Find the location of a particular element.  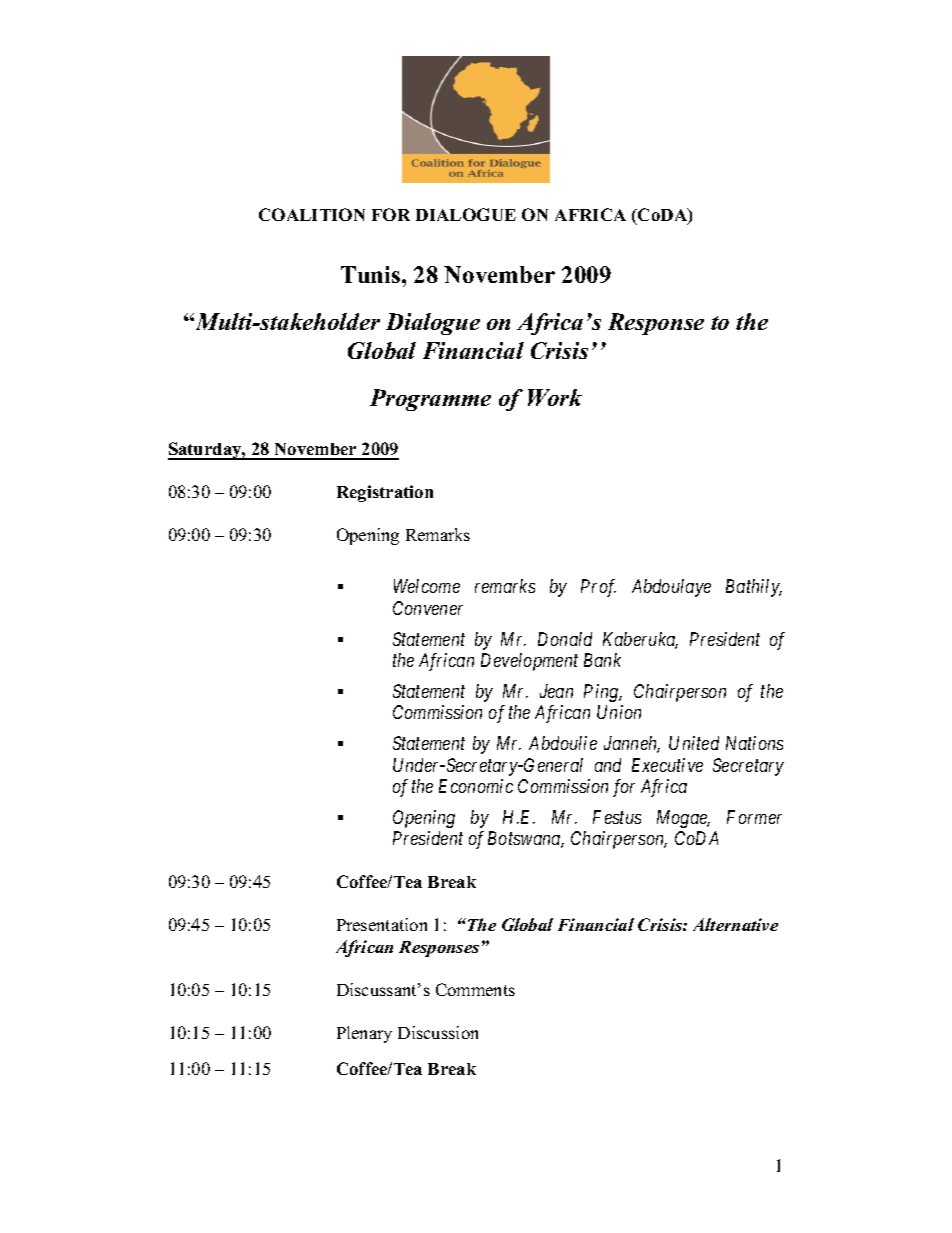

Tunis is located at coordinates (372, 274).
